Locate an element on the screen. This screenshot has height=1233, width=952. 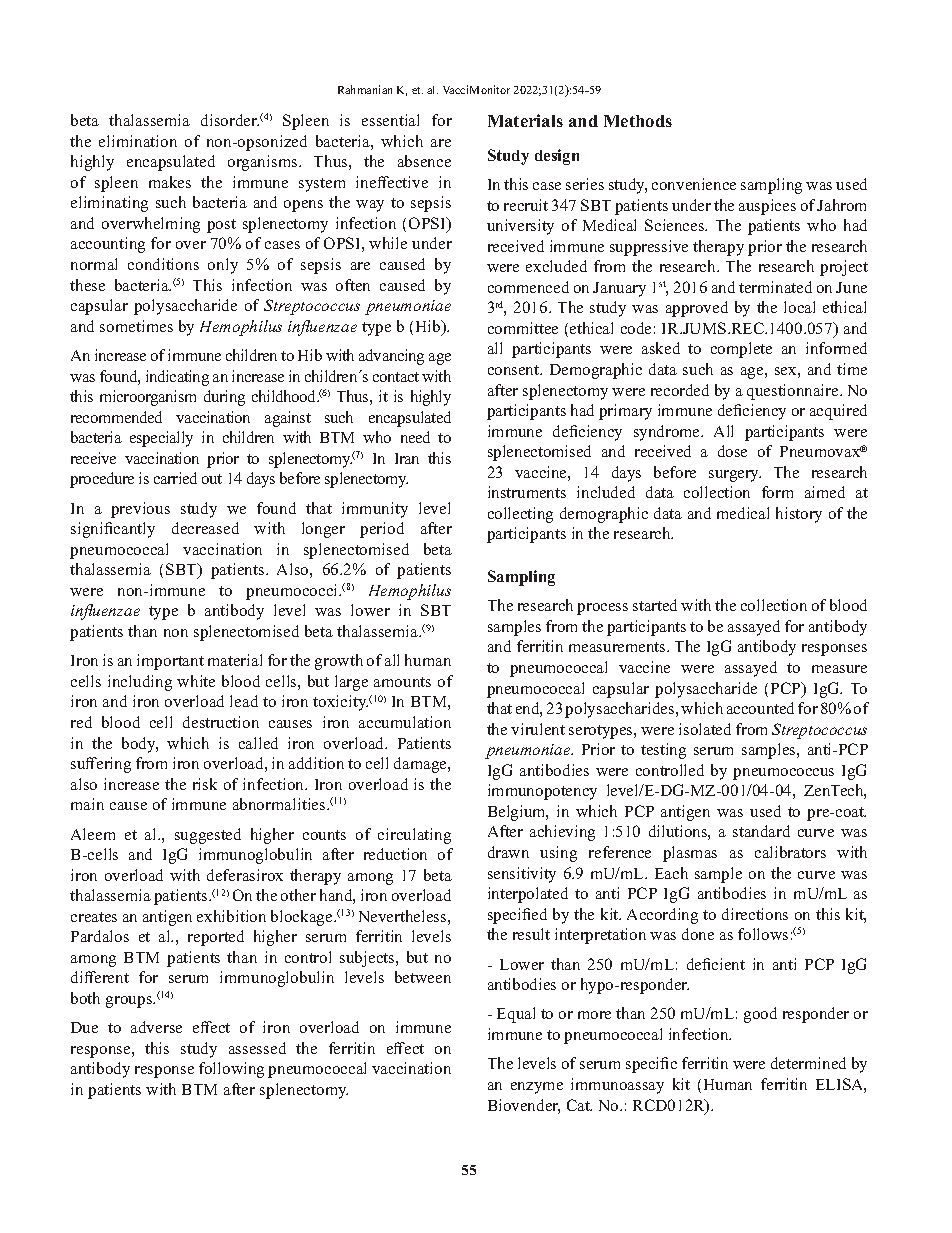
determined is located at coordinates (808, 1063).
